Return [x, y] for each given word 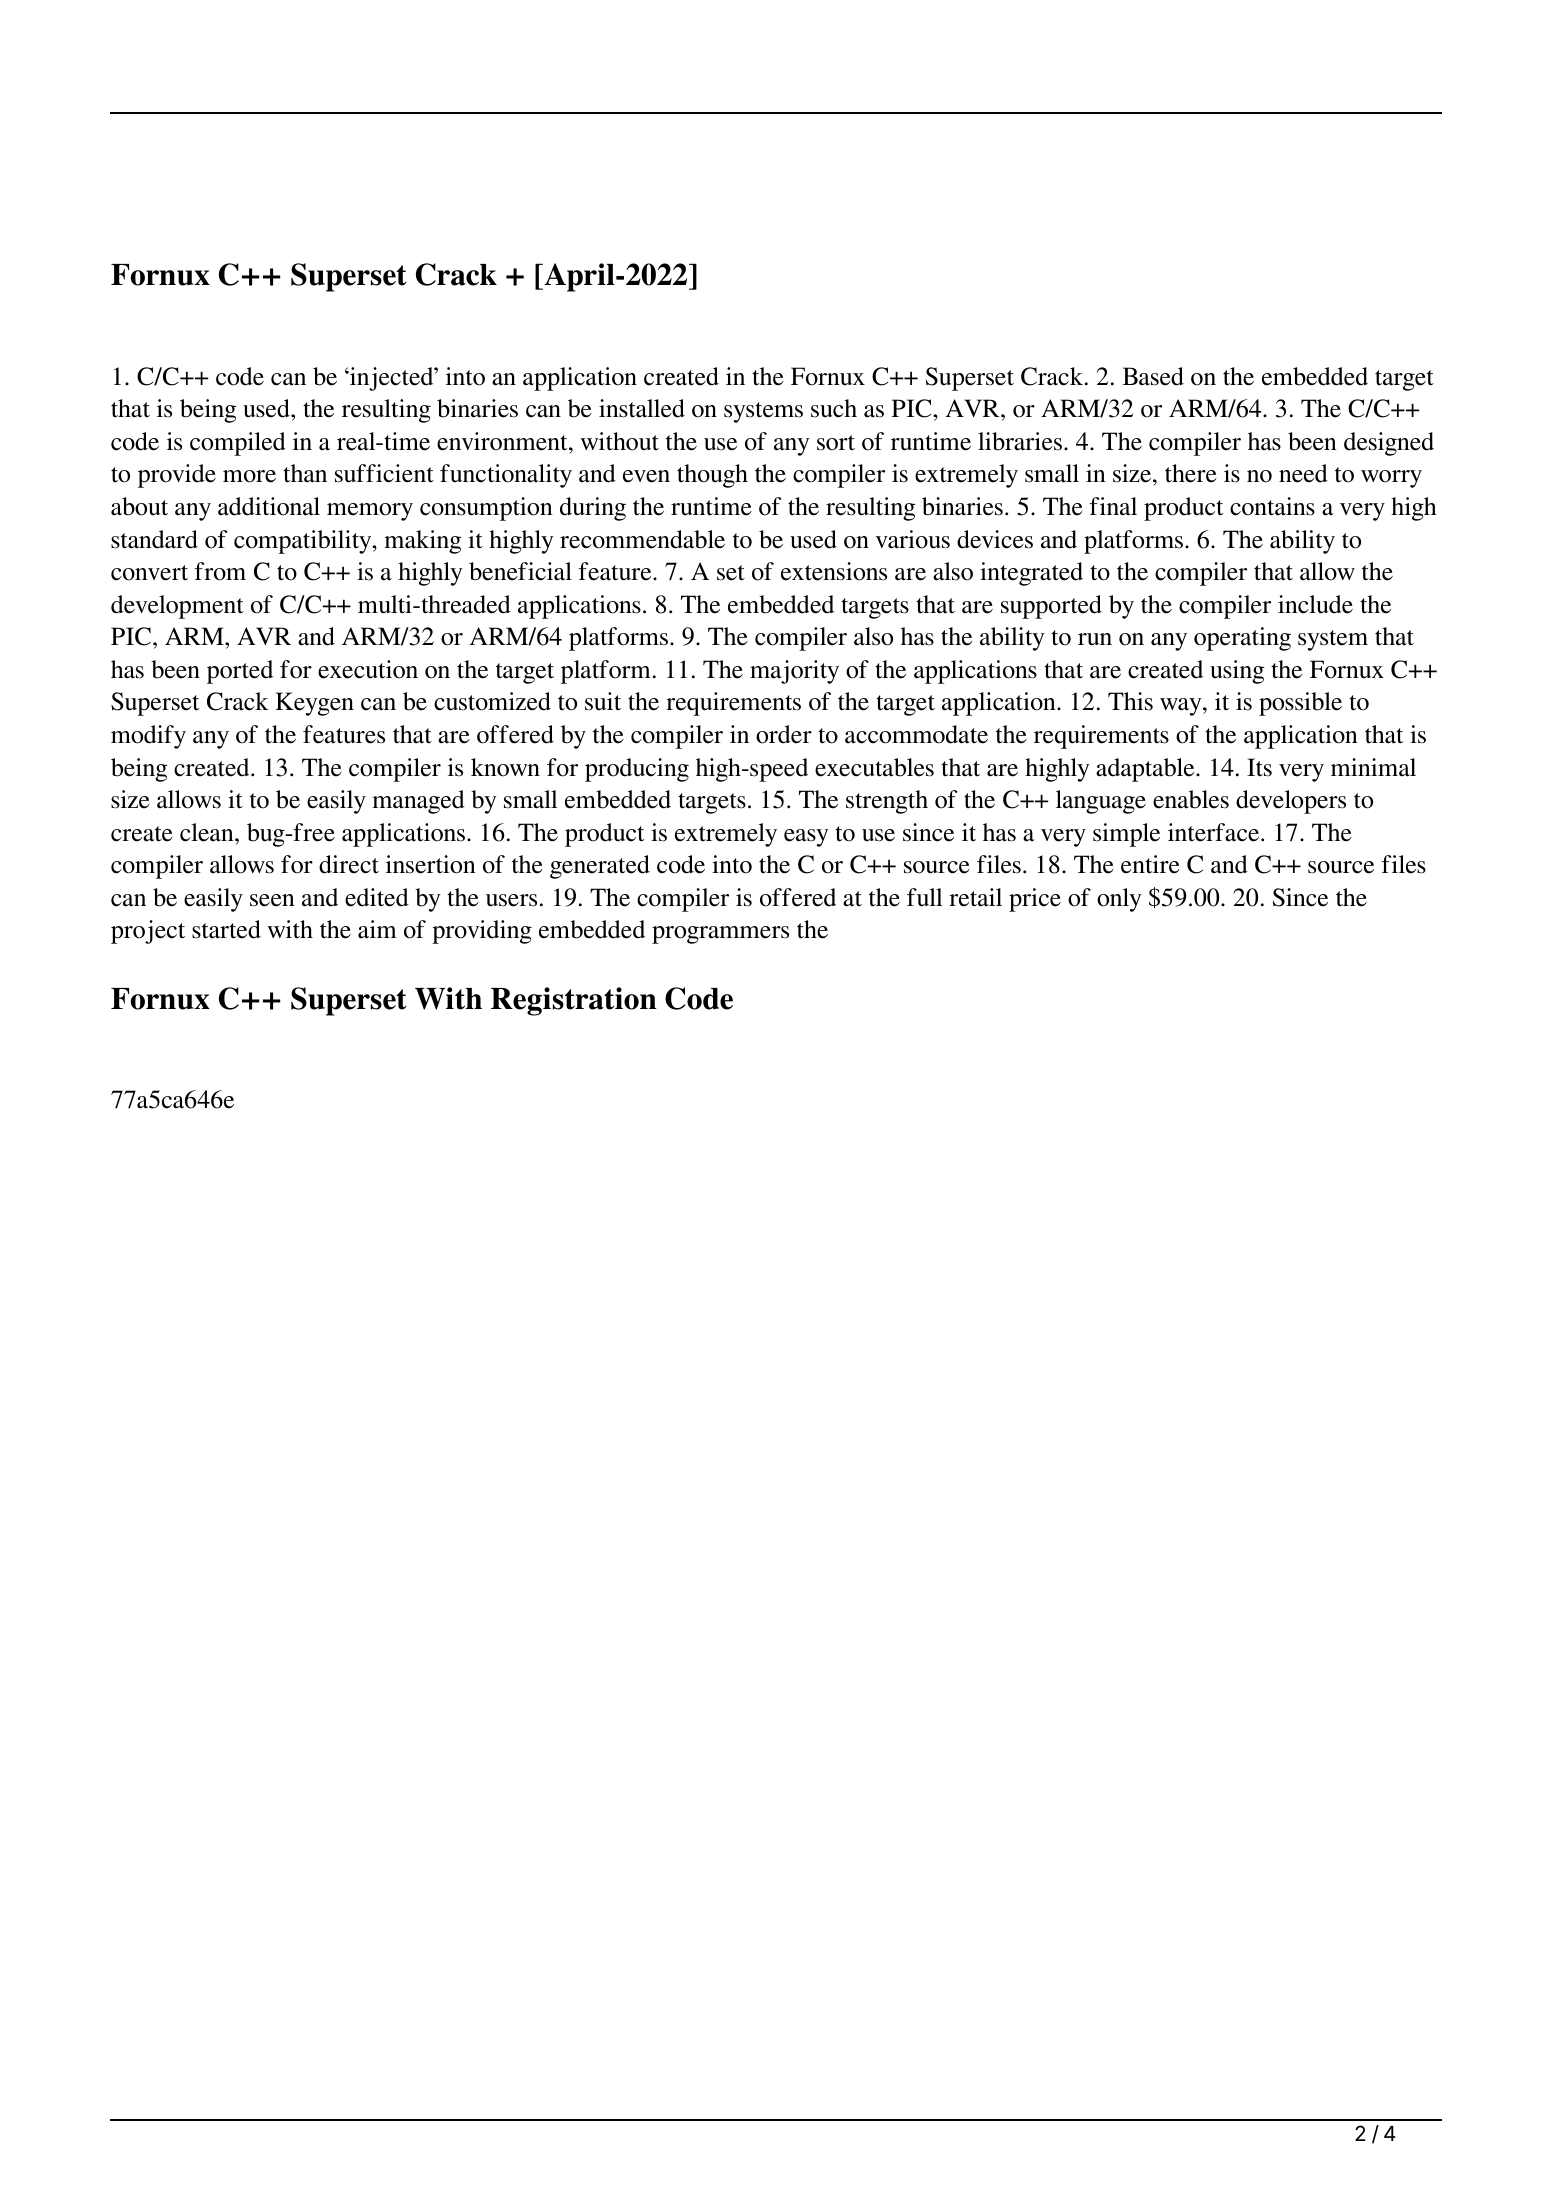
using [1237, 672]
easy [806, 838]
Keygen [315, 704]
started [226, 929]
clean [208, 832]
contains [1272, 506]
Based [1153, 376]
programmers [720, 935]
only [1119, 900]
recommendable [642, 539]
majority [794, 672]
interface [1215, 832]
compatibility [304, 542]
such [834, 408]
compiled [238, 444]
